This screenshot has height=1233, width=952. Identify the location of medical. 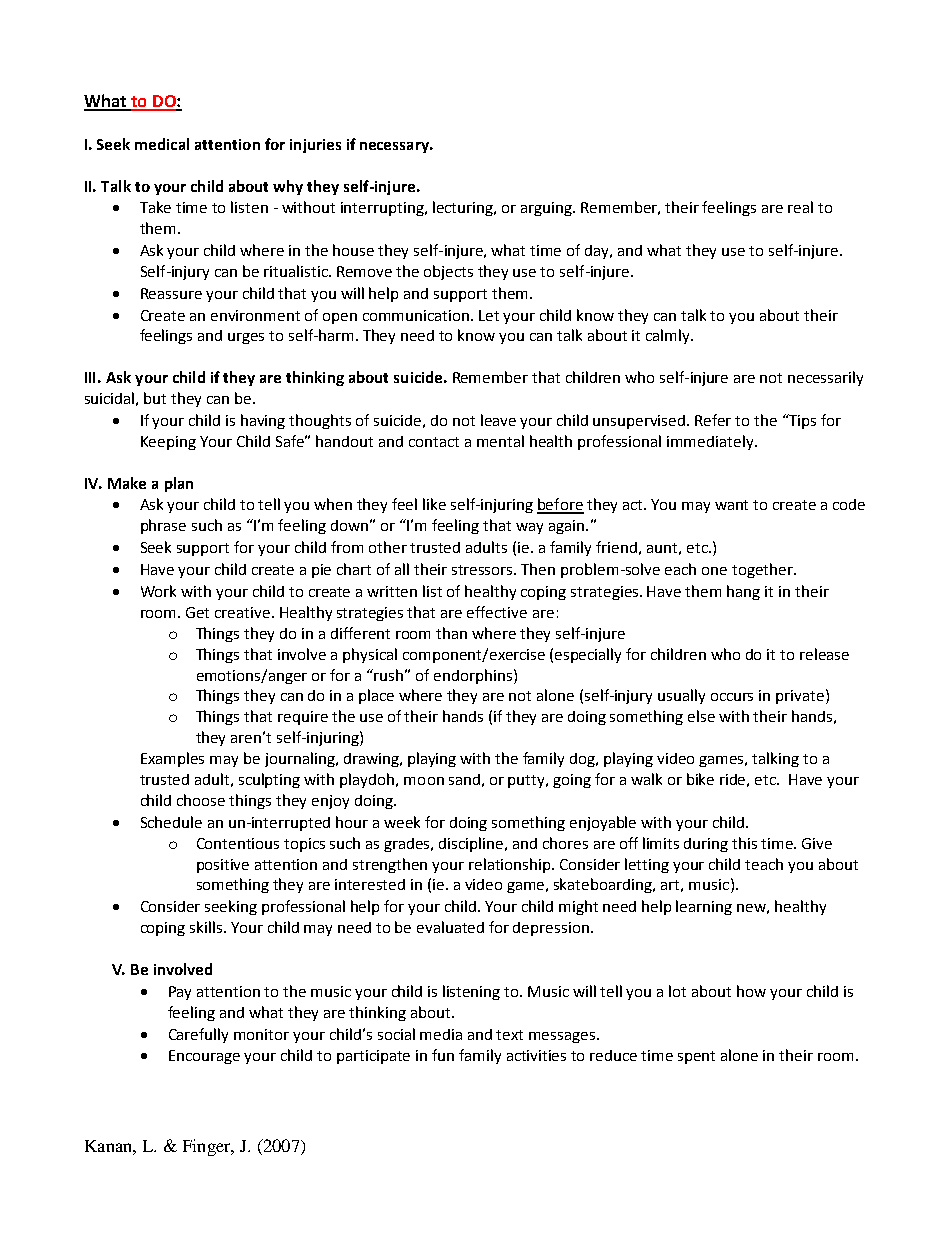
(162, 144).
